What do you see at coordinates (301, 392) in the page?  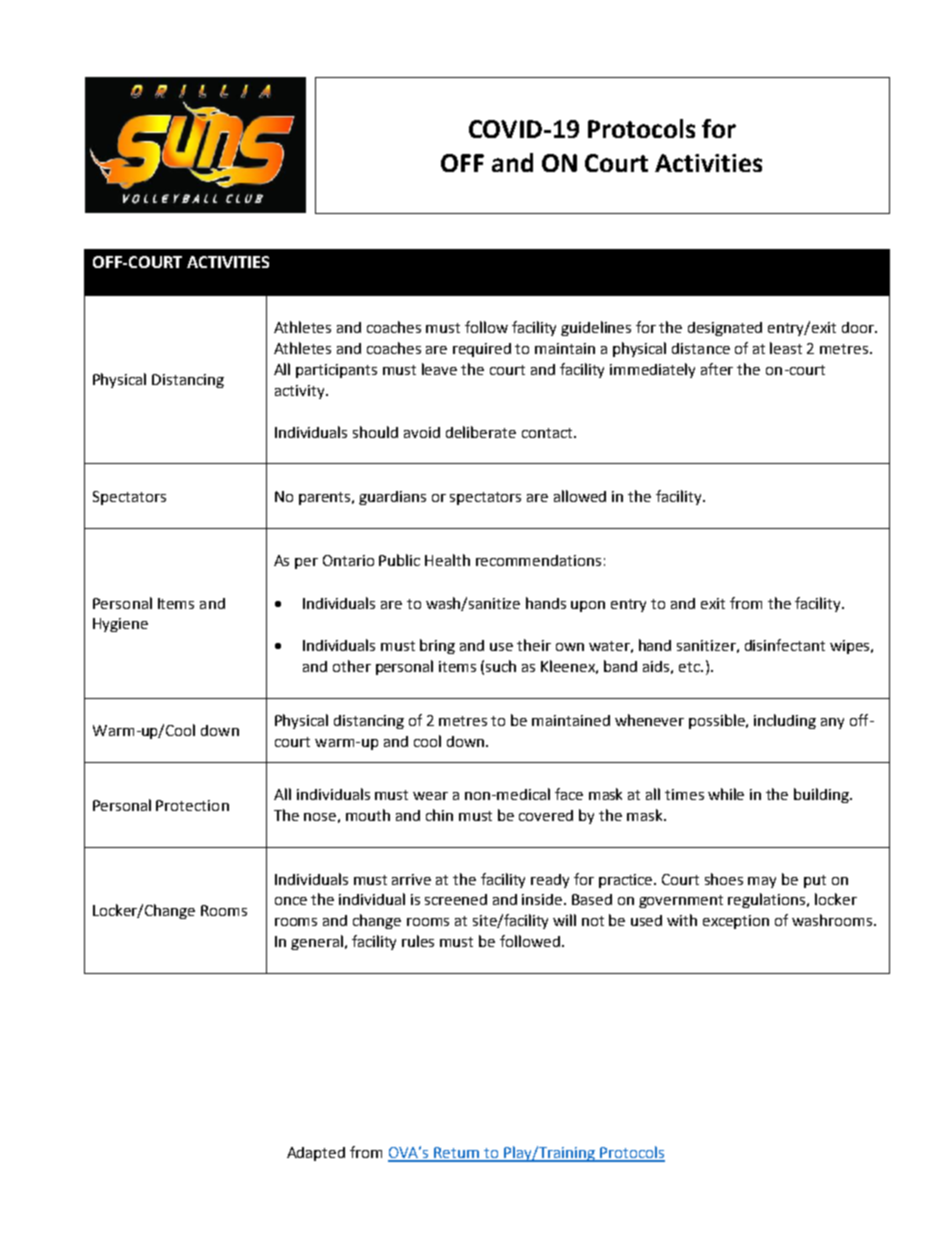 I see `activity` at bounding box center [301, 392].
